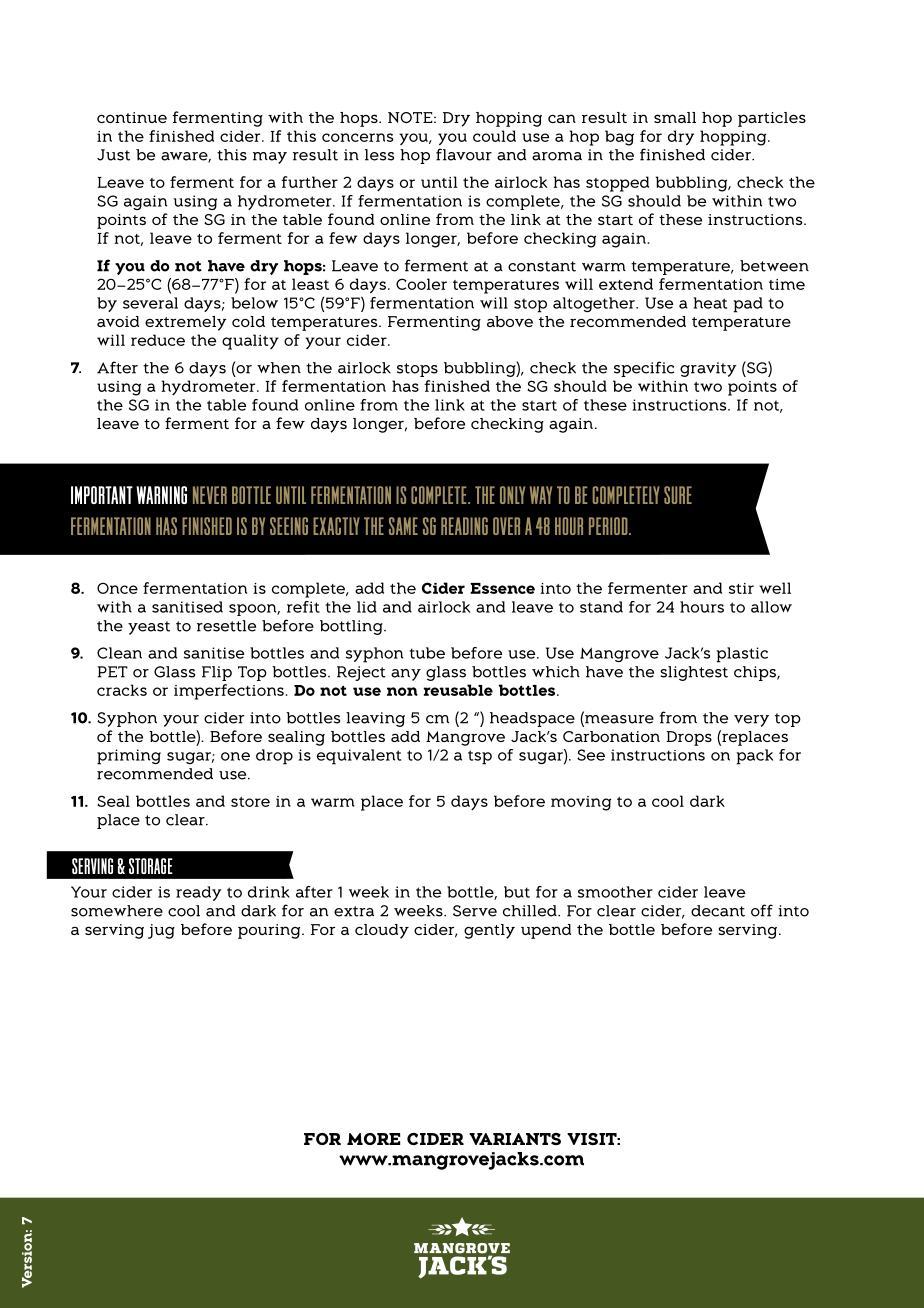  I want to click on jug, so click(161, 931).
